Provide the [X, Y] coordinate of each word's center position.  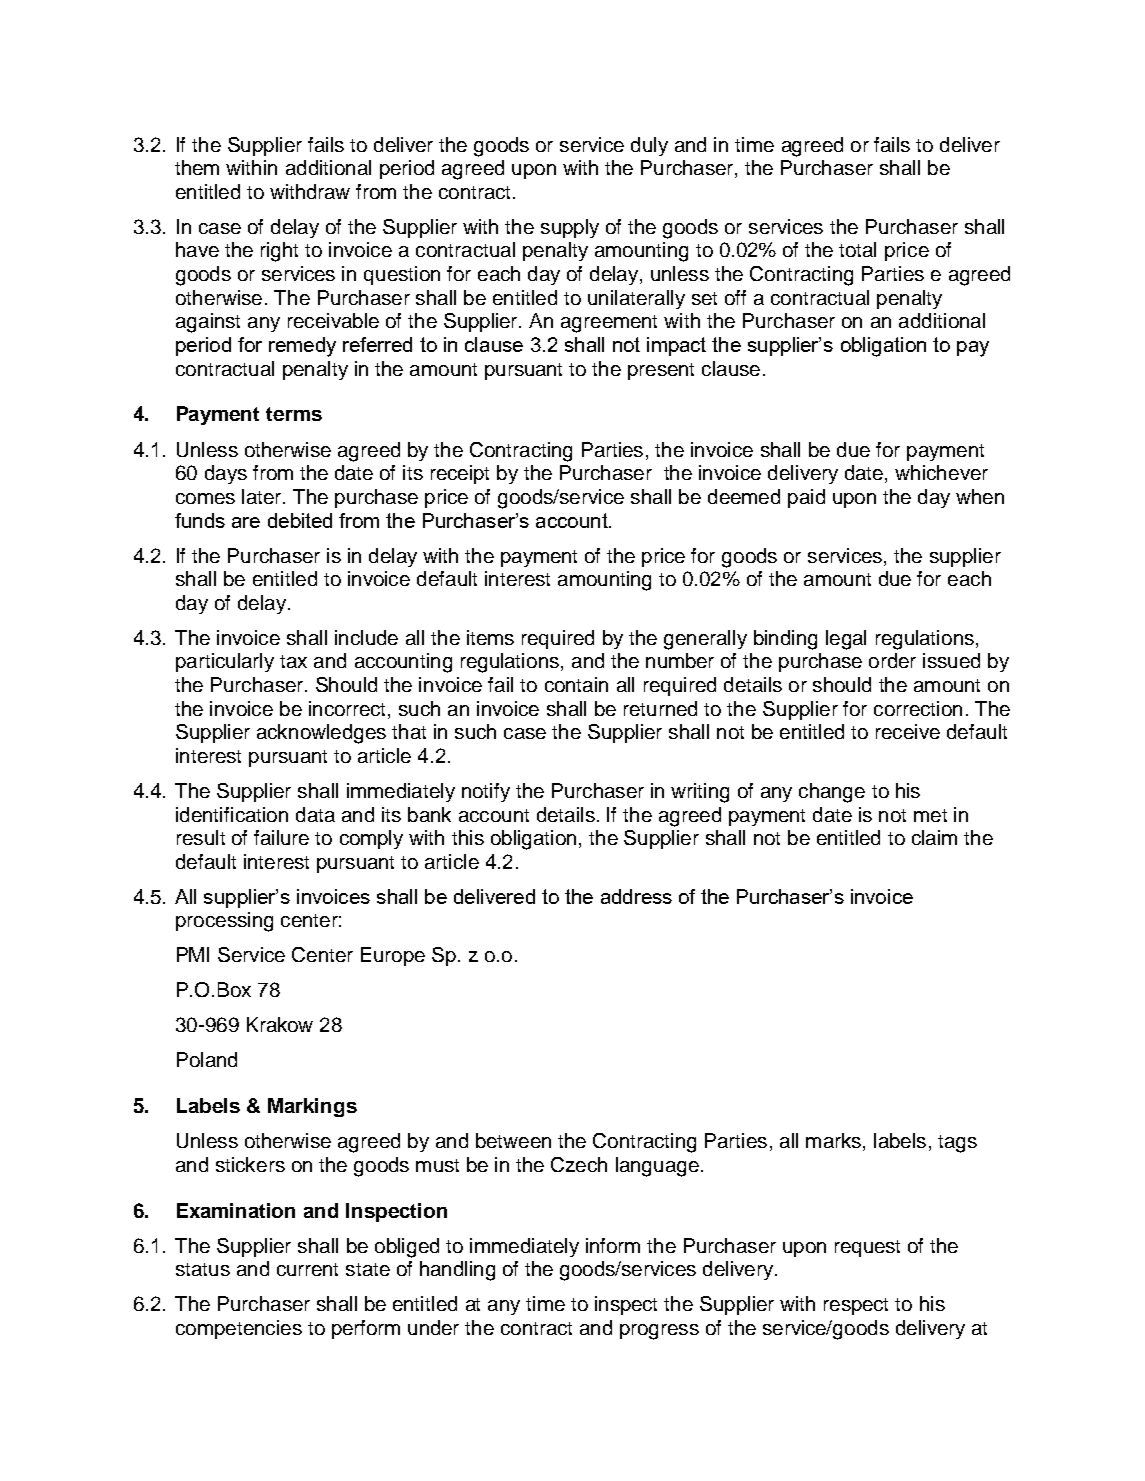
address [636, 896]
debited [300, 520]
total [857, 249]
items [490, 637]
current [307, 1269]
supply [570, 228]
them [197, 167]
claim [934, 837]
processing [224, 922]
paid [806, 498]
